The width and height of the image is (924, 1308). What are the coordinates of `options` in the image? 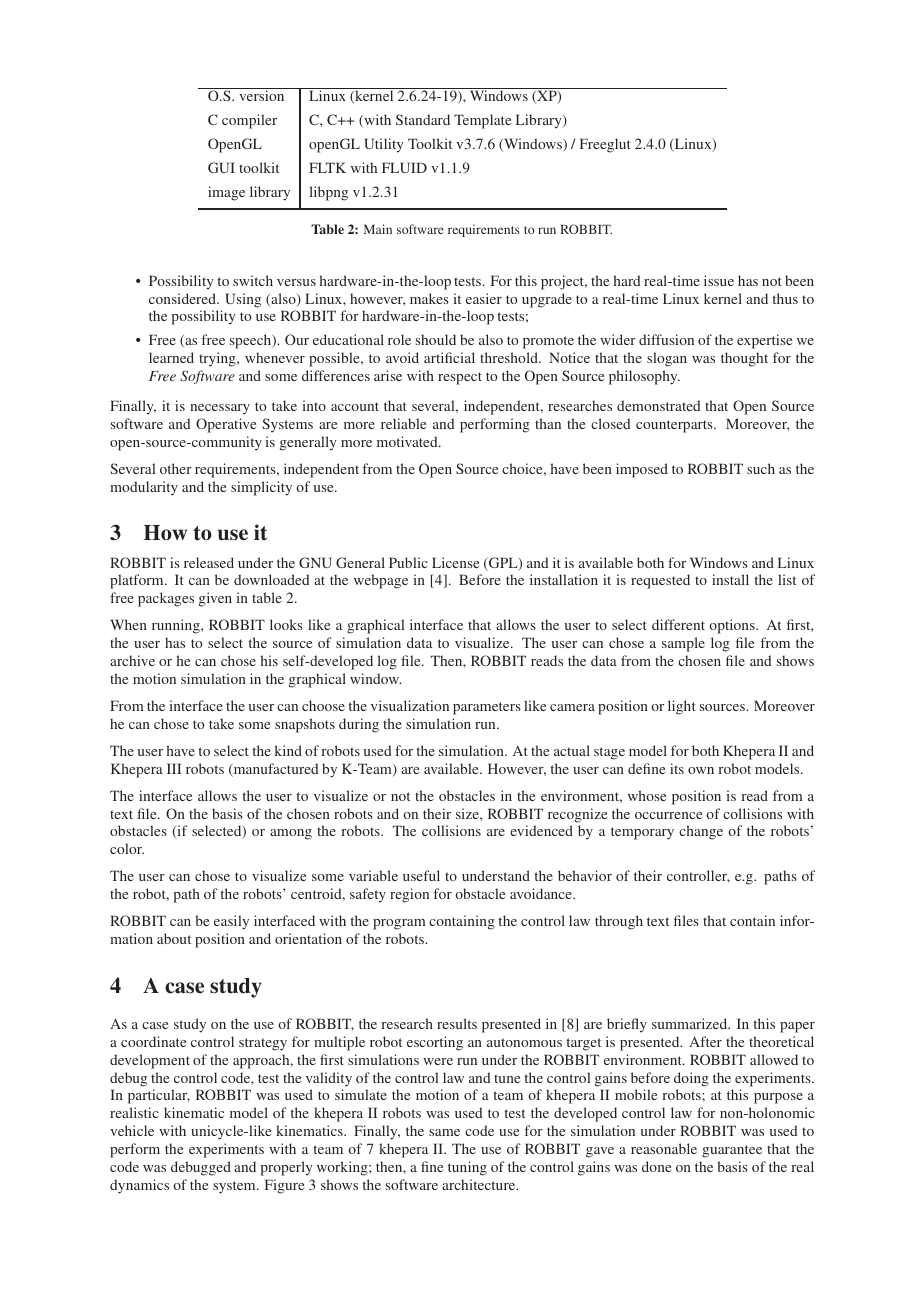 It's located at (733, 626).
